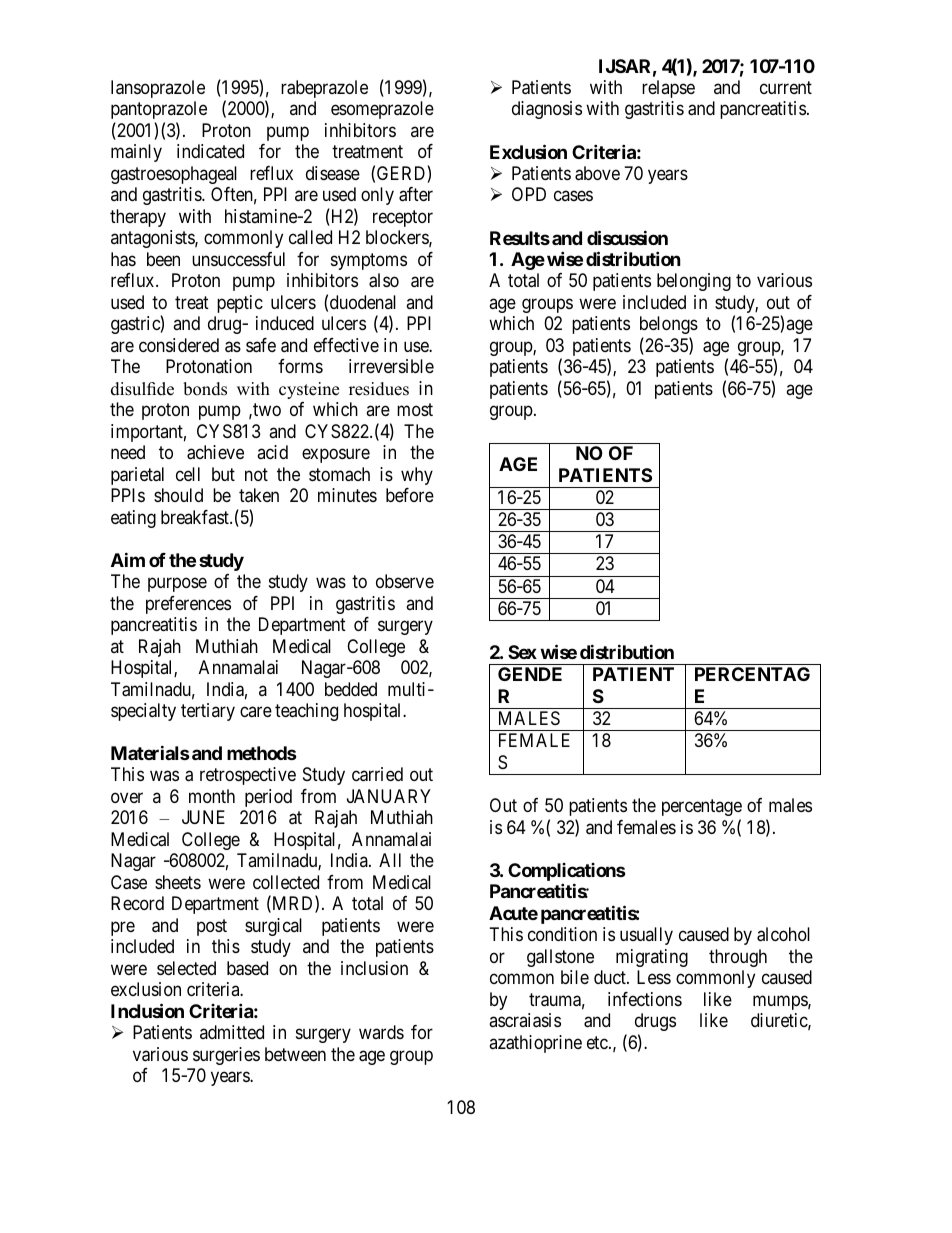 The image size is (952, 1233). Describe the element at coordinates (646, 936) in the page. I see `usually` at that location.
